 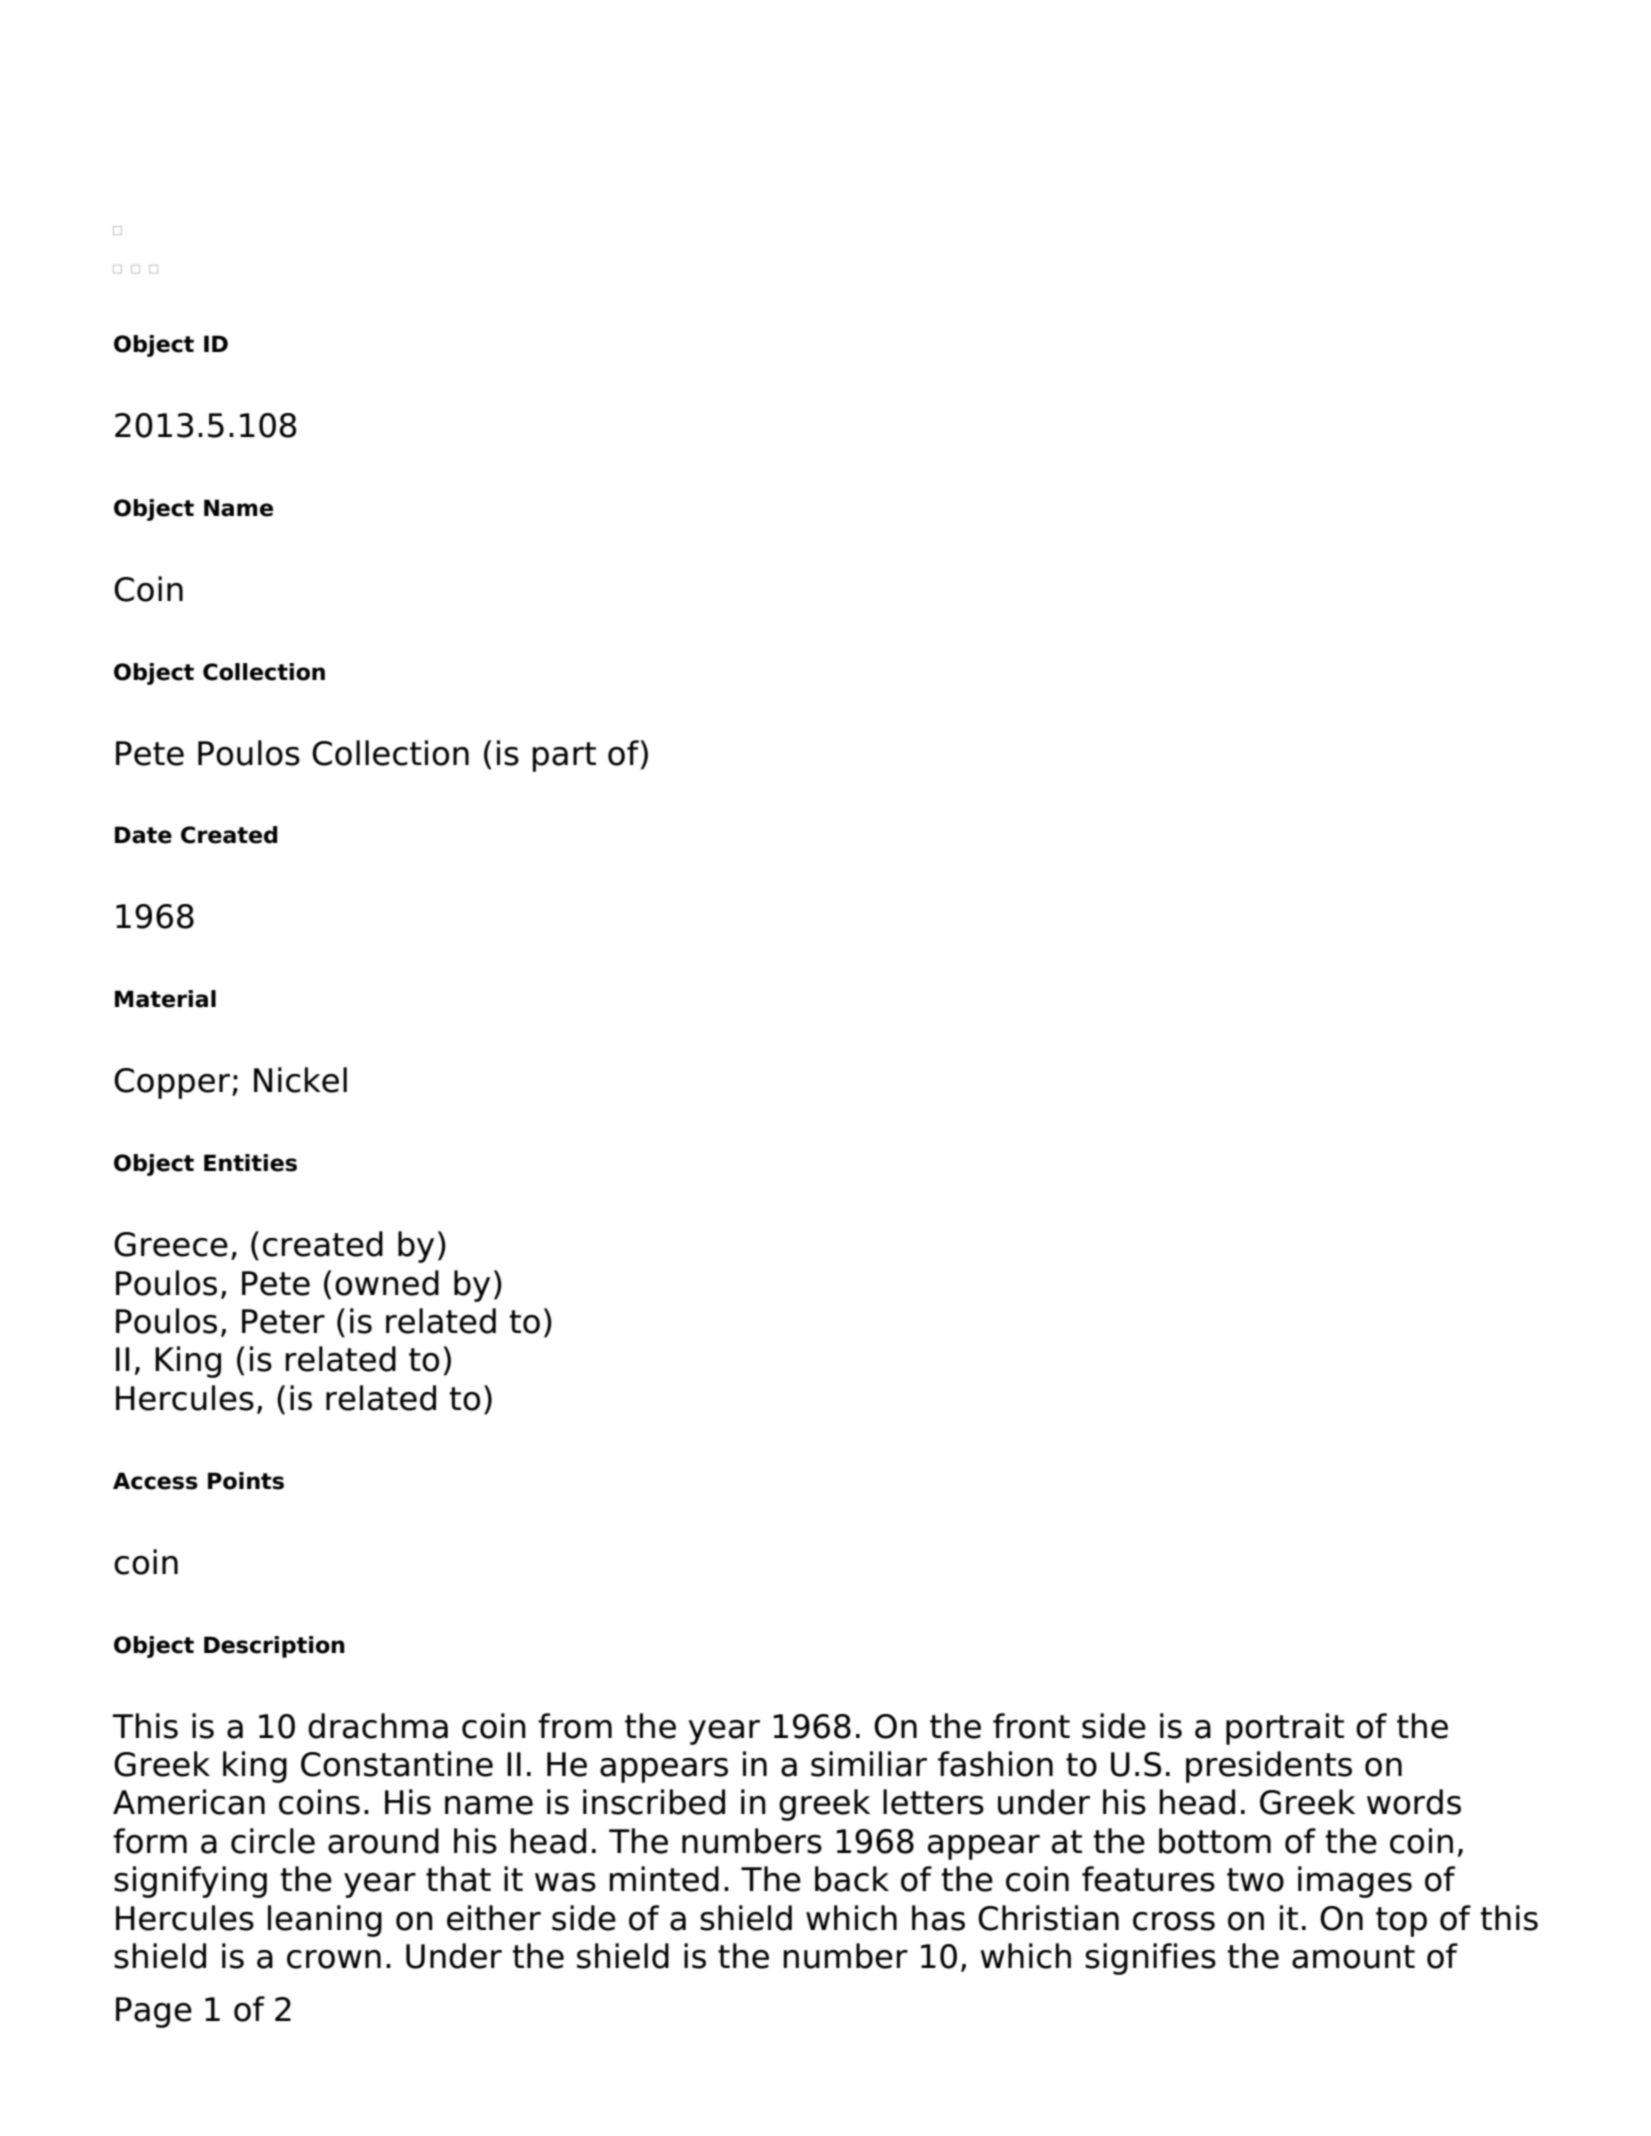 What do you see at coordinates (1285, 1729) in the screenshot?
I see `portrait` at bounding box center [1285, 1729].
